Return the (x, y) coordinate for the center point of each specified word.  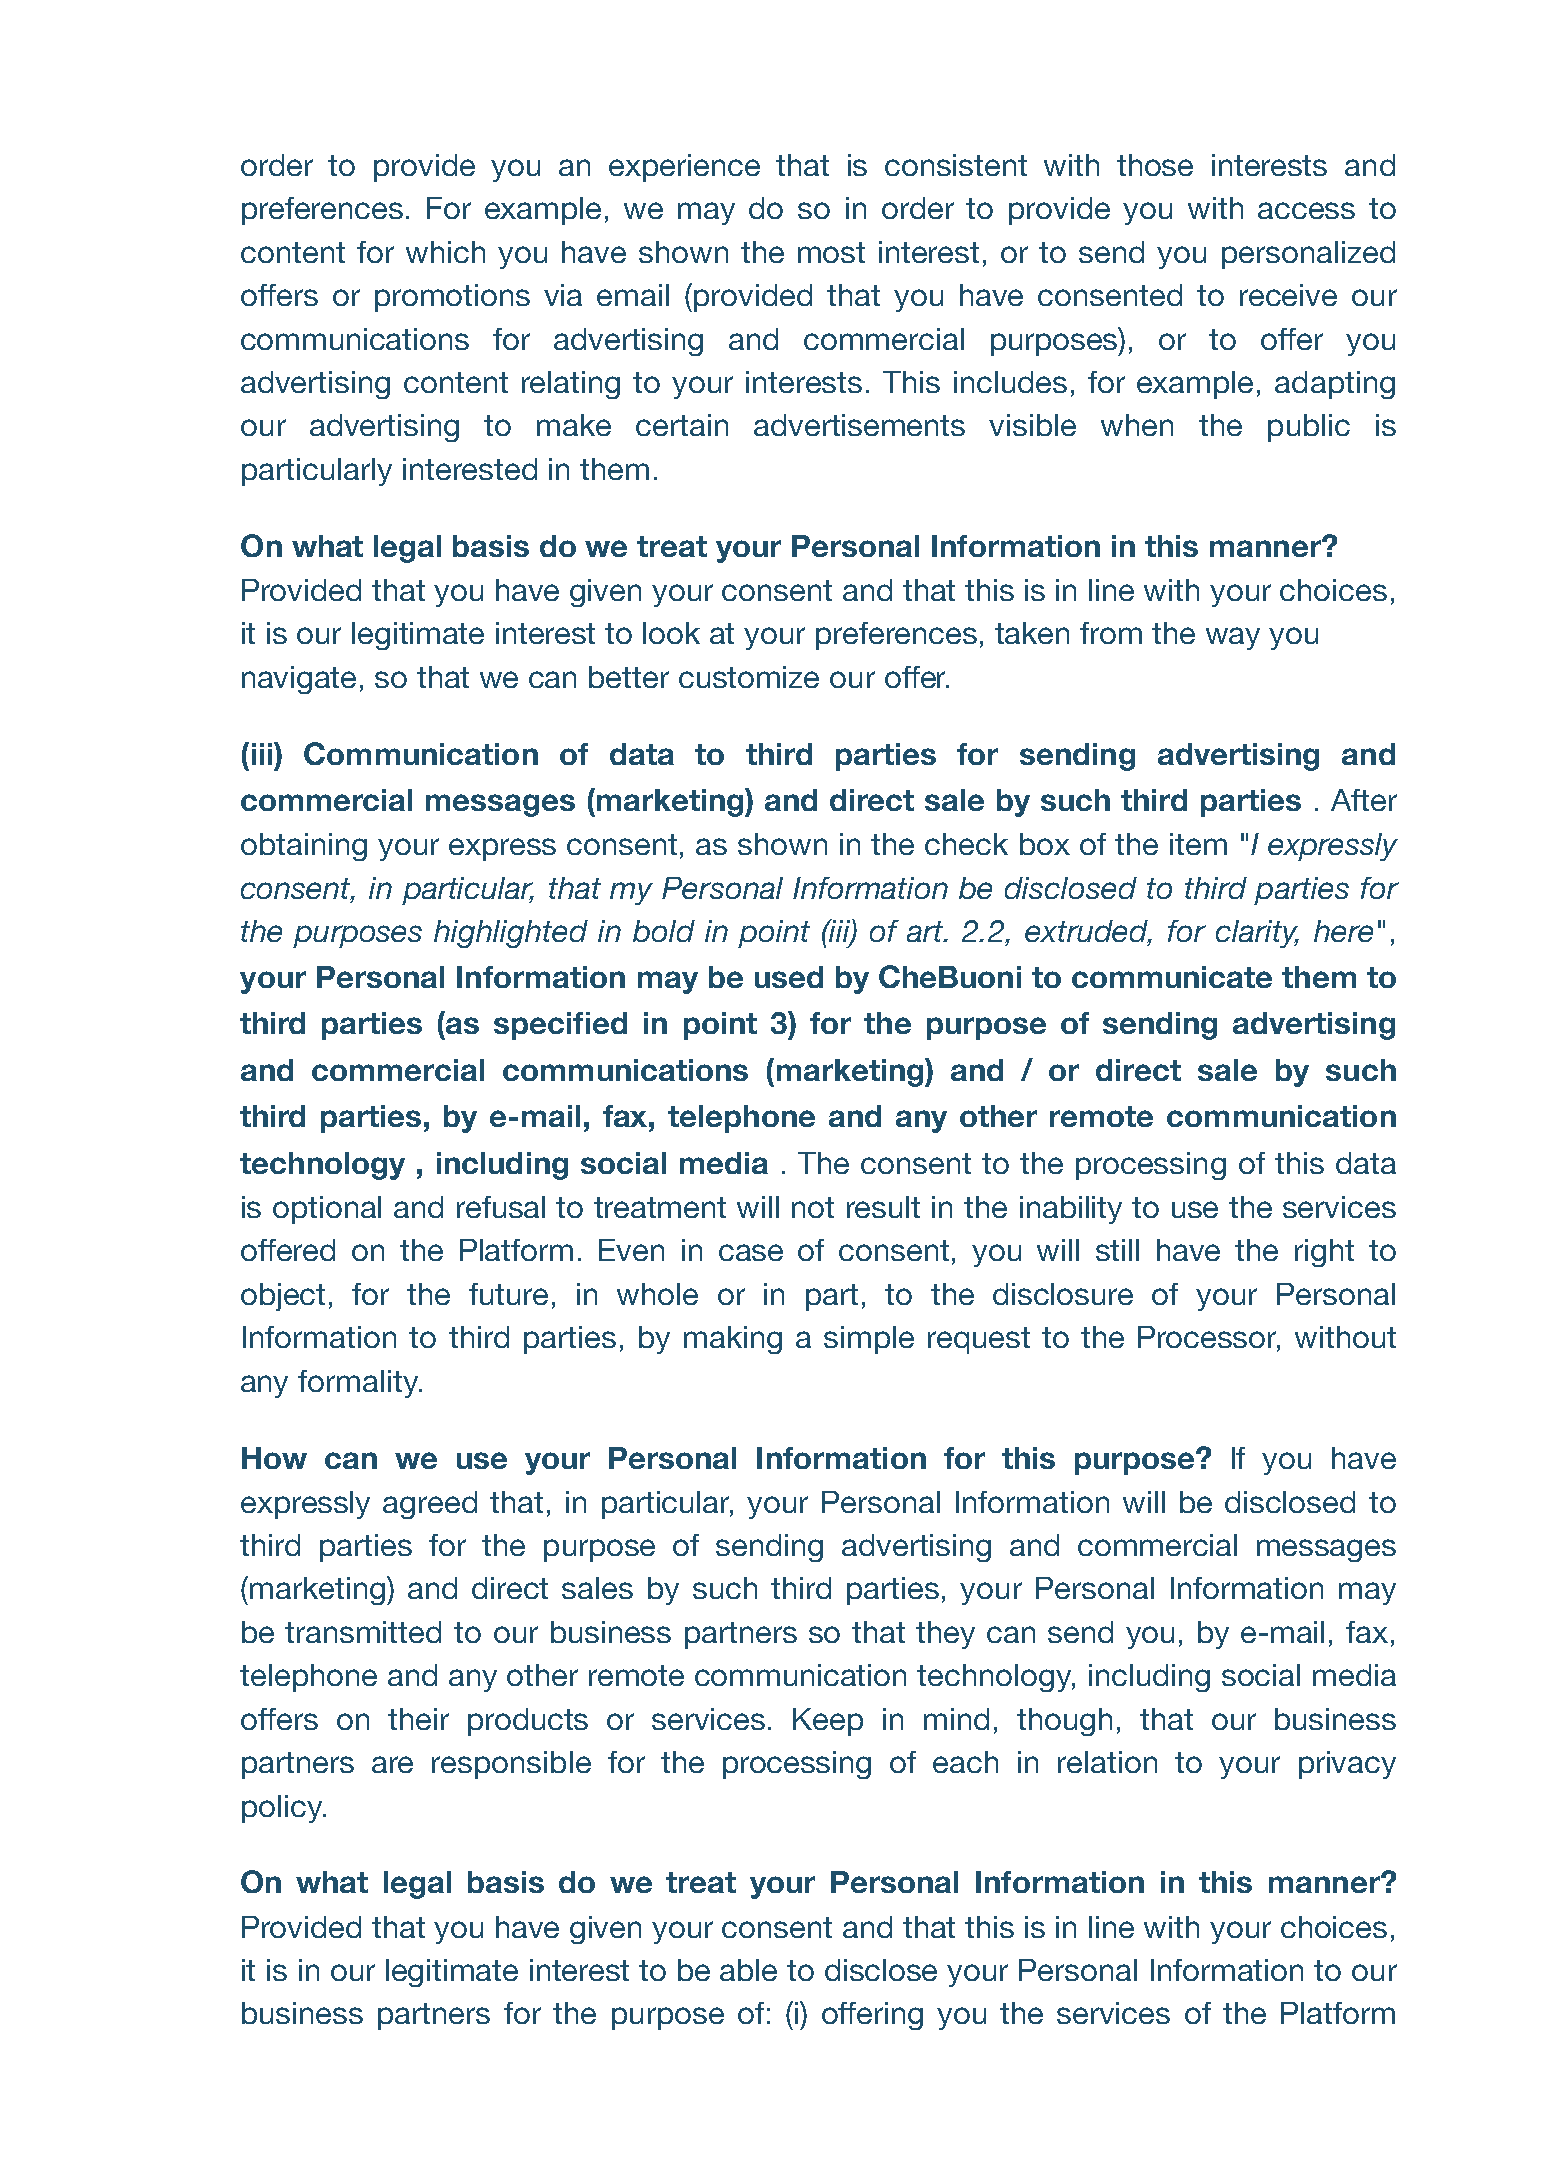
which (445, 252)
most (831, 252)
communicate (1172, 977)
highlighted (511, 934)
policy (283, 1809)
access (1306, 210)
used (789, 977)
